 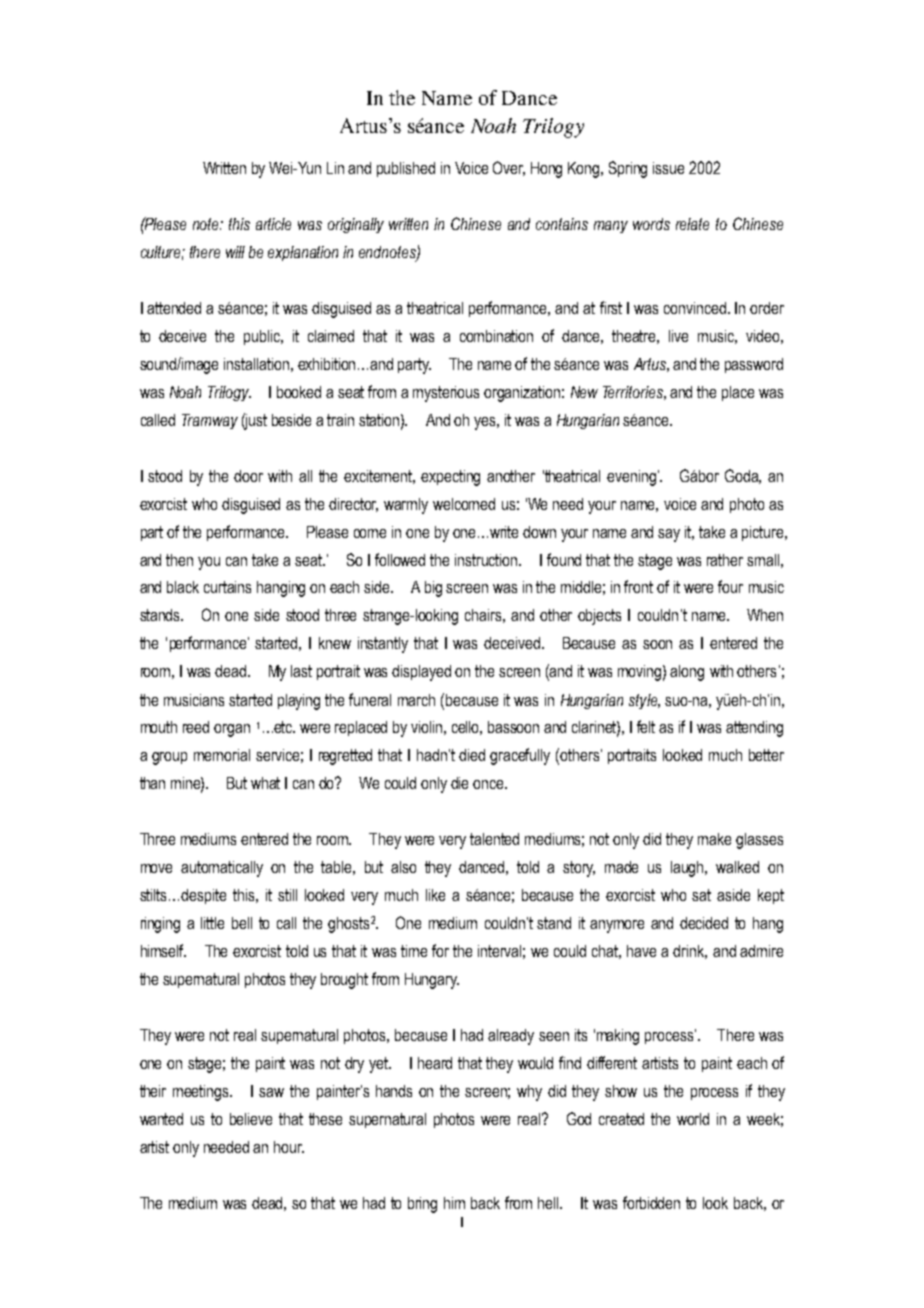 What do you see at coordinates (273, 224) in the document?
I see `article` at bounding box center [273, 224].
